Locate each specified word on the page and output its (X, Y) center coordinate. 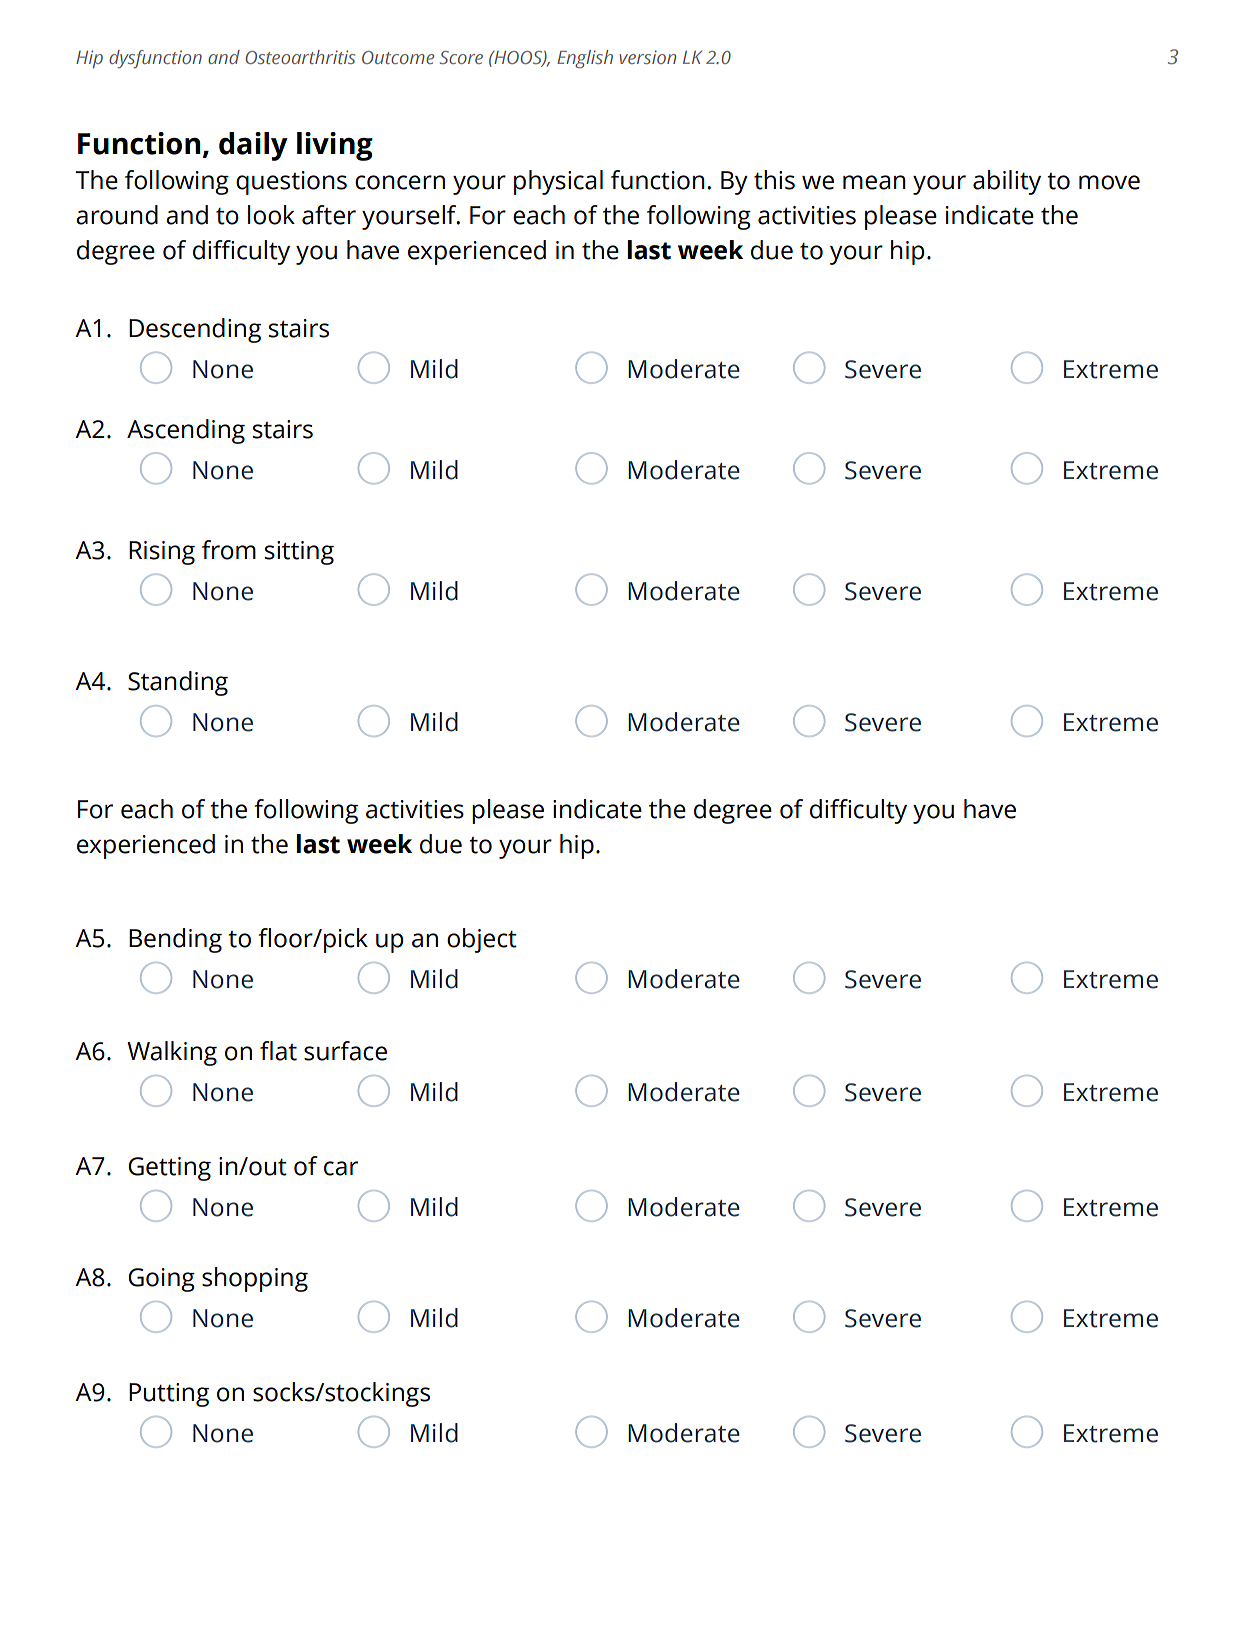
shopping (255, 1279)
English (585, 59)
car (341, 1168)
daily (253, 146)
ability (1007, 182)
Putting (169, 1395)
